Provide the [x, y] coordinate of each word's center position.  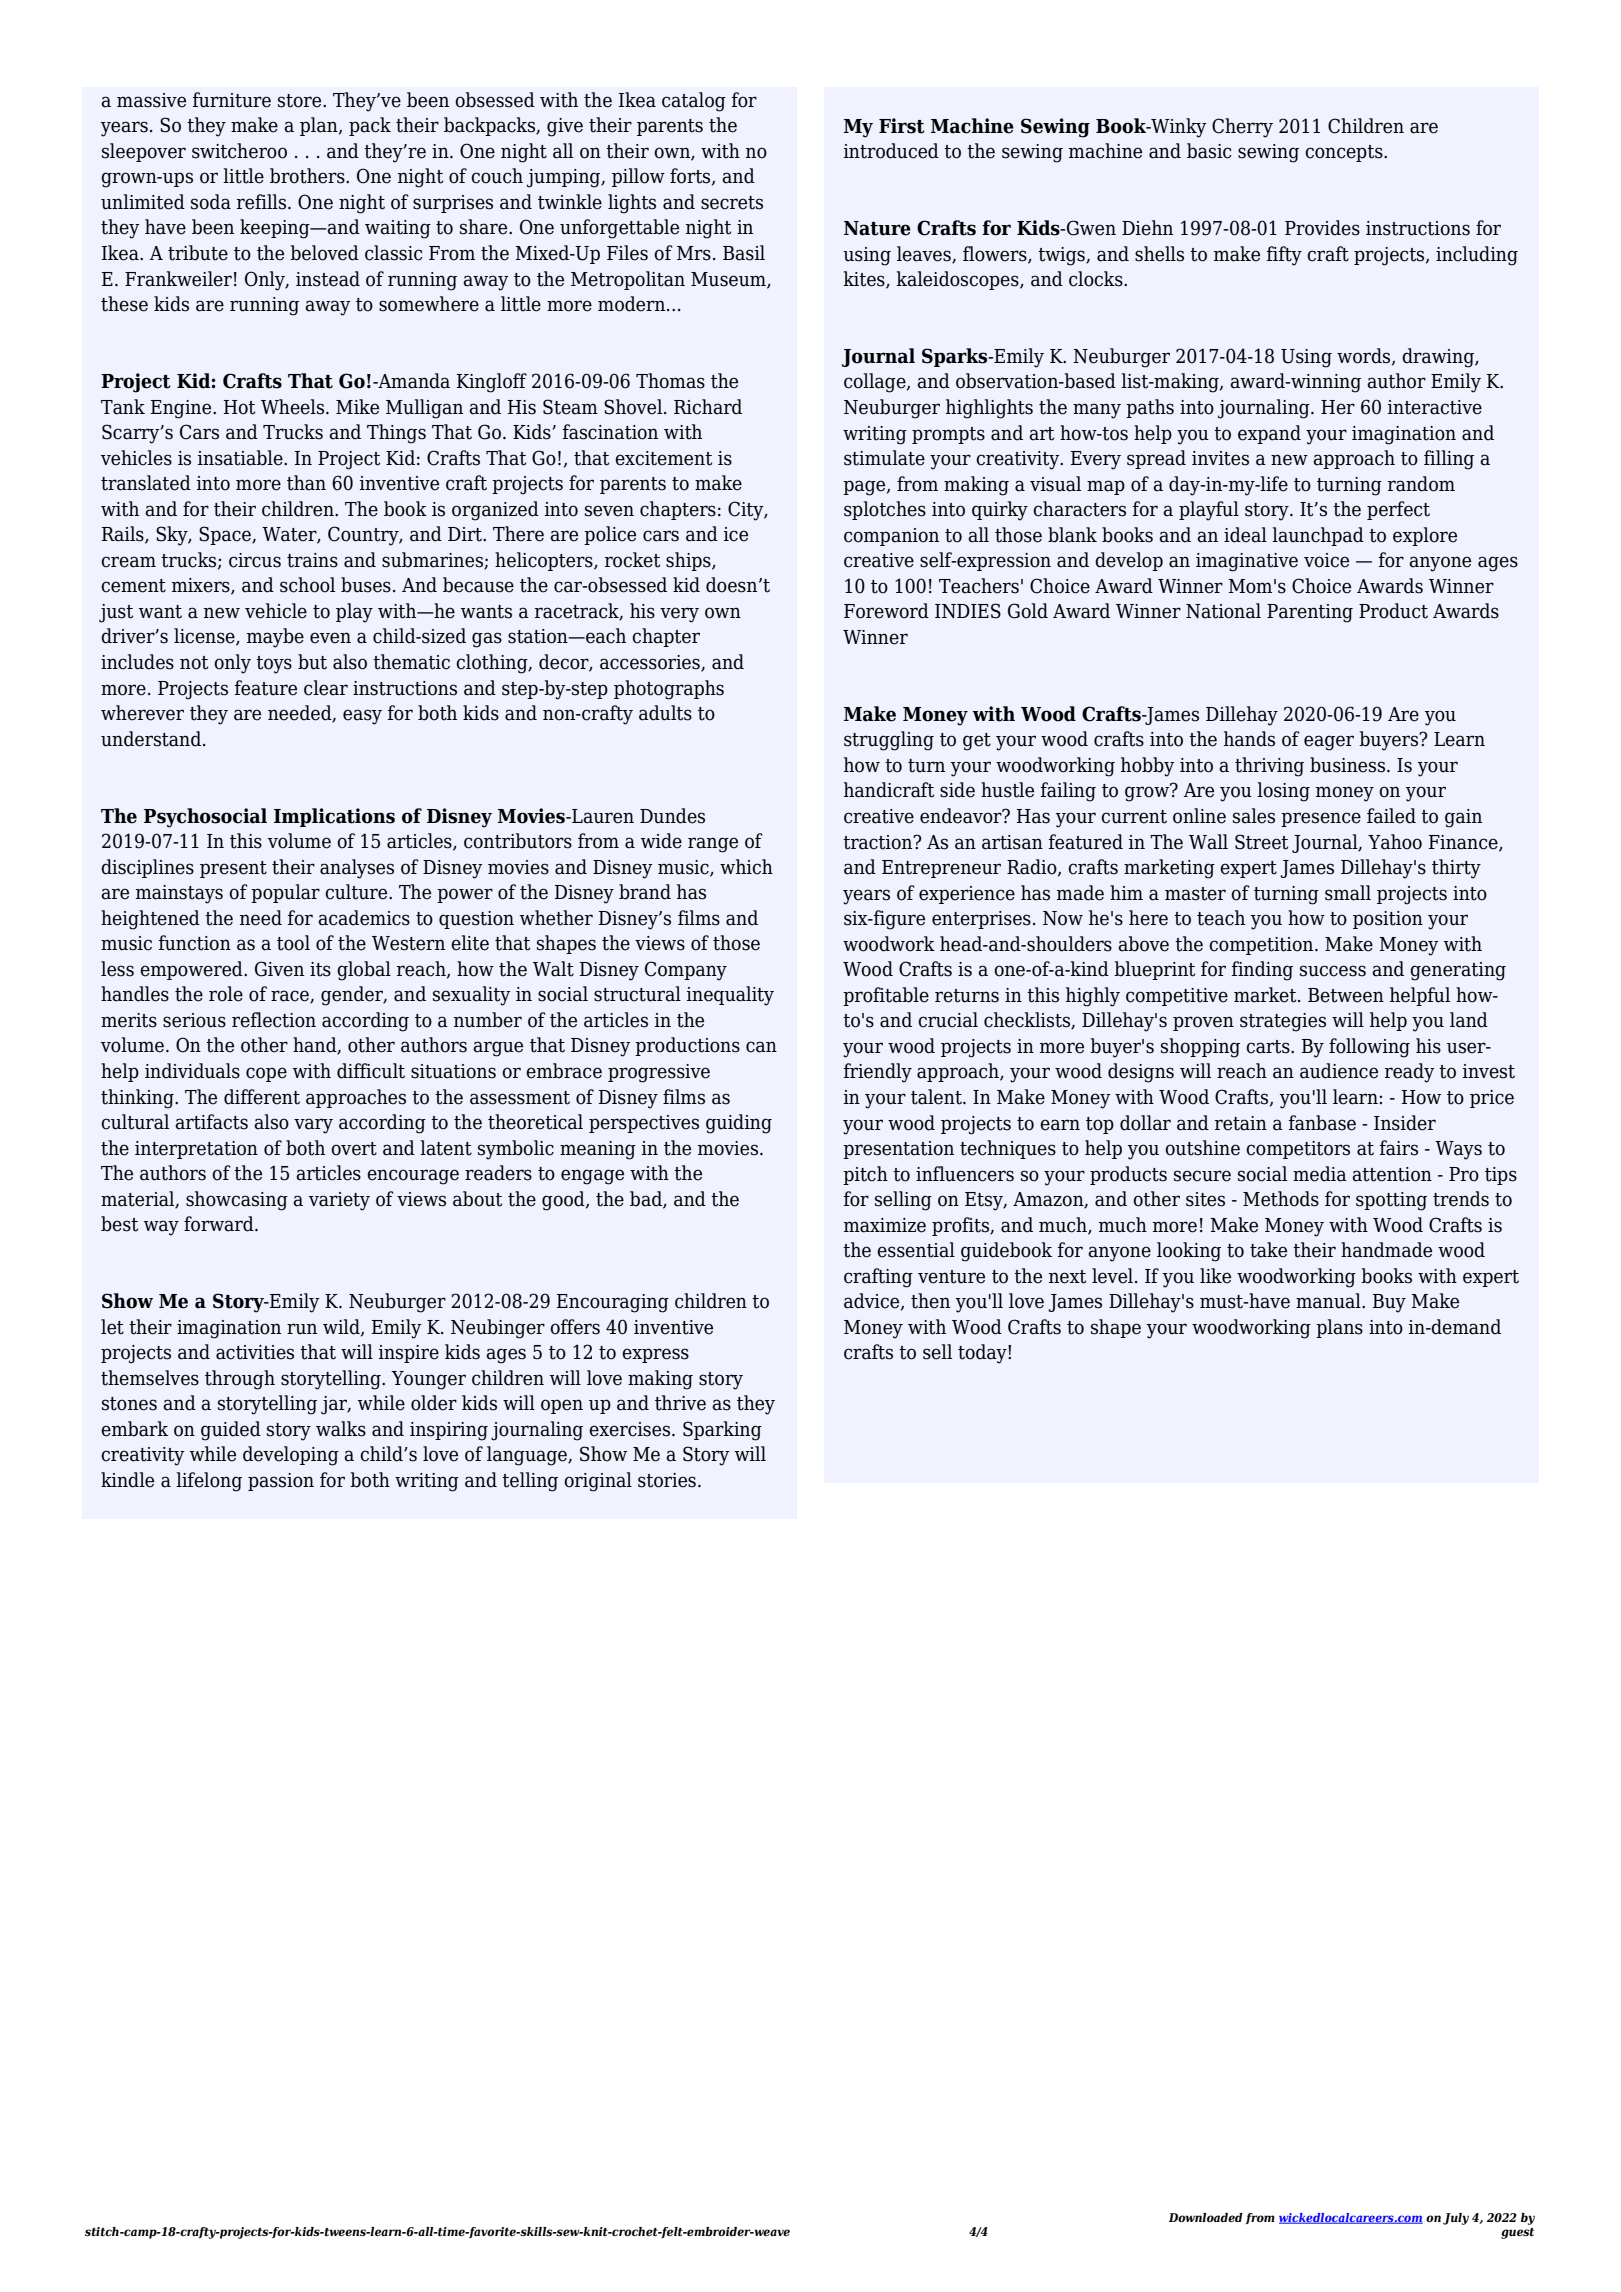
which [746, 867]
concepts [1345, 153]
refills [263, 202]
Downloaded [1205, 2217]
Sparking [722, 1431]
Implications [334, 817]
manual [1329, 1301]
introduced [891, 151]
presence [1321, 819]
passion [281, 1482]
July [1456, 2219]
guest [1517, 2233]
